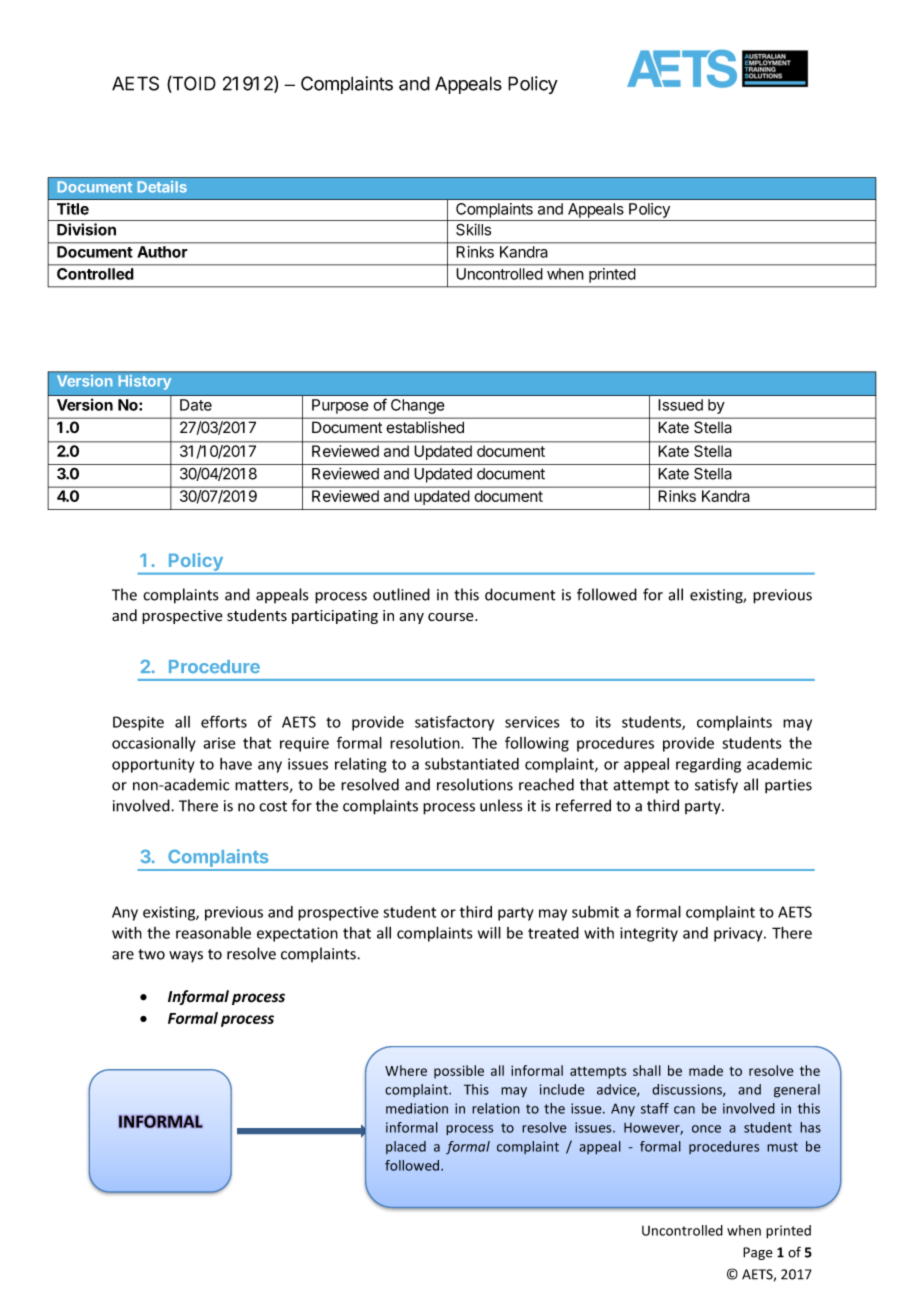  I want to click on regarding, so click(708, 765).
